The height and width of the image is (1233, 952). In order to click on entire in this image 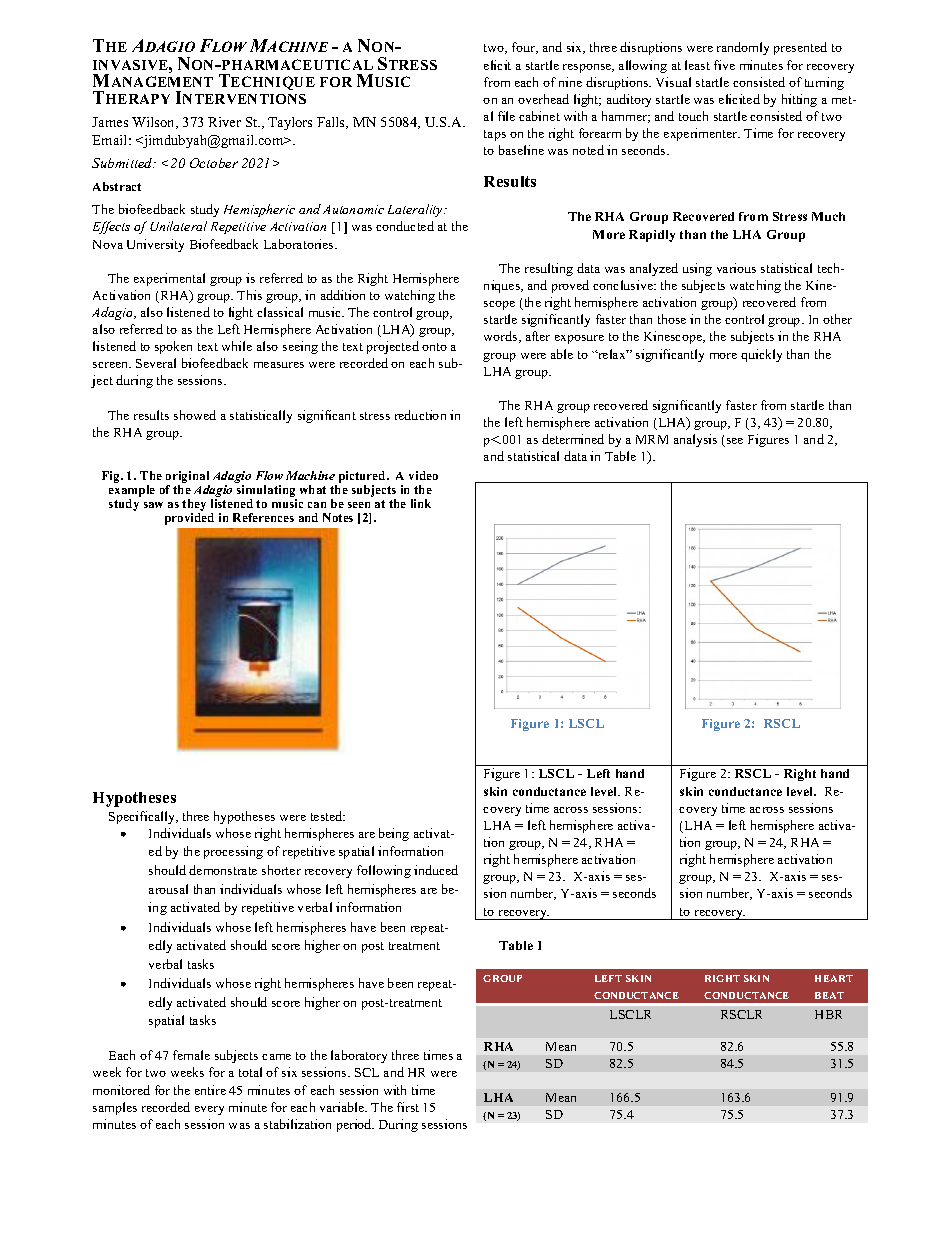, I will do `click(210, 1090)`.
